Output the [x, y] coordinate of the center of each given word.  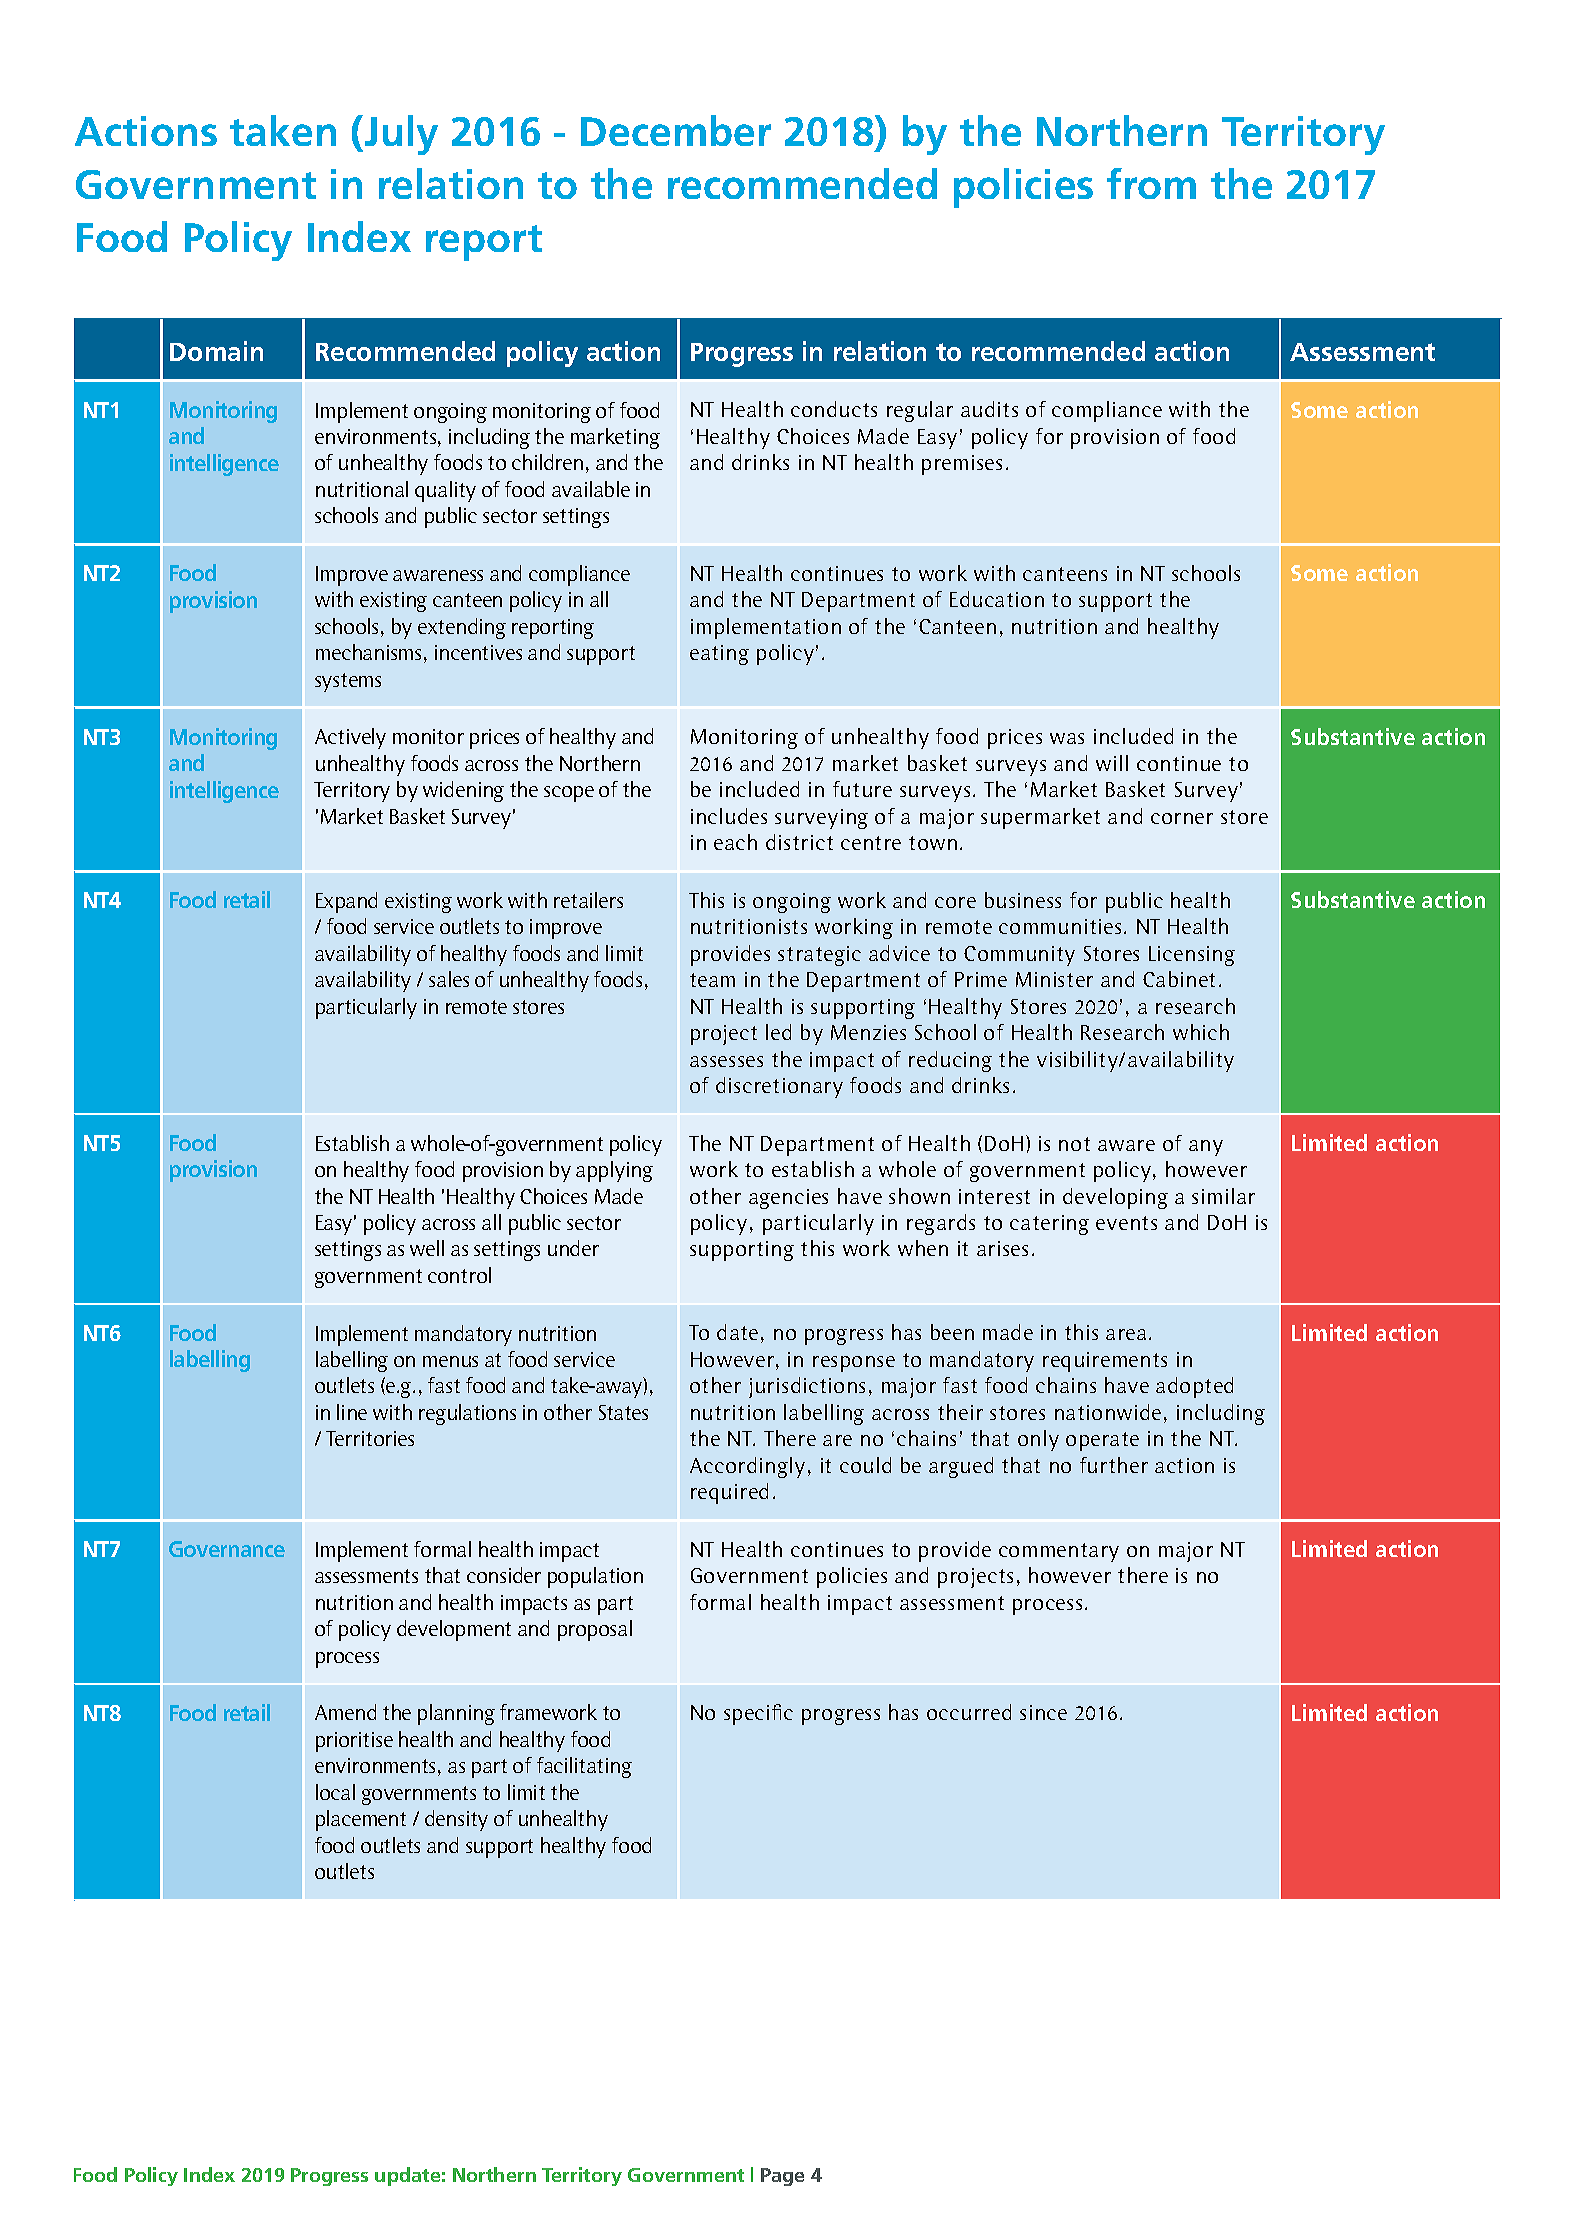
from [1151, 183]
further [1114, 1465]
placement [361, 1820]
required [729, 1493]
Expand [346, 902]
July [401, 135]
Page [782, 2177]
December [676, 130]
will [1112, 763]
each [735, 842]
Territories [370, 1438]
